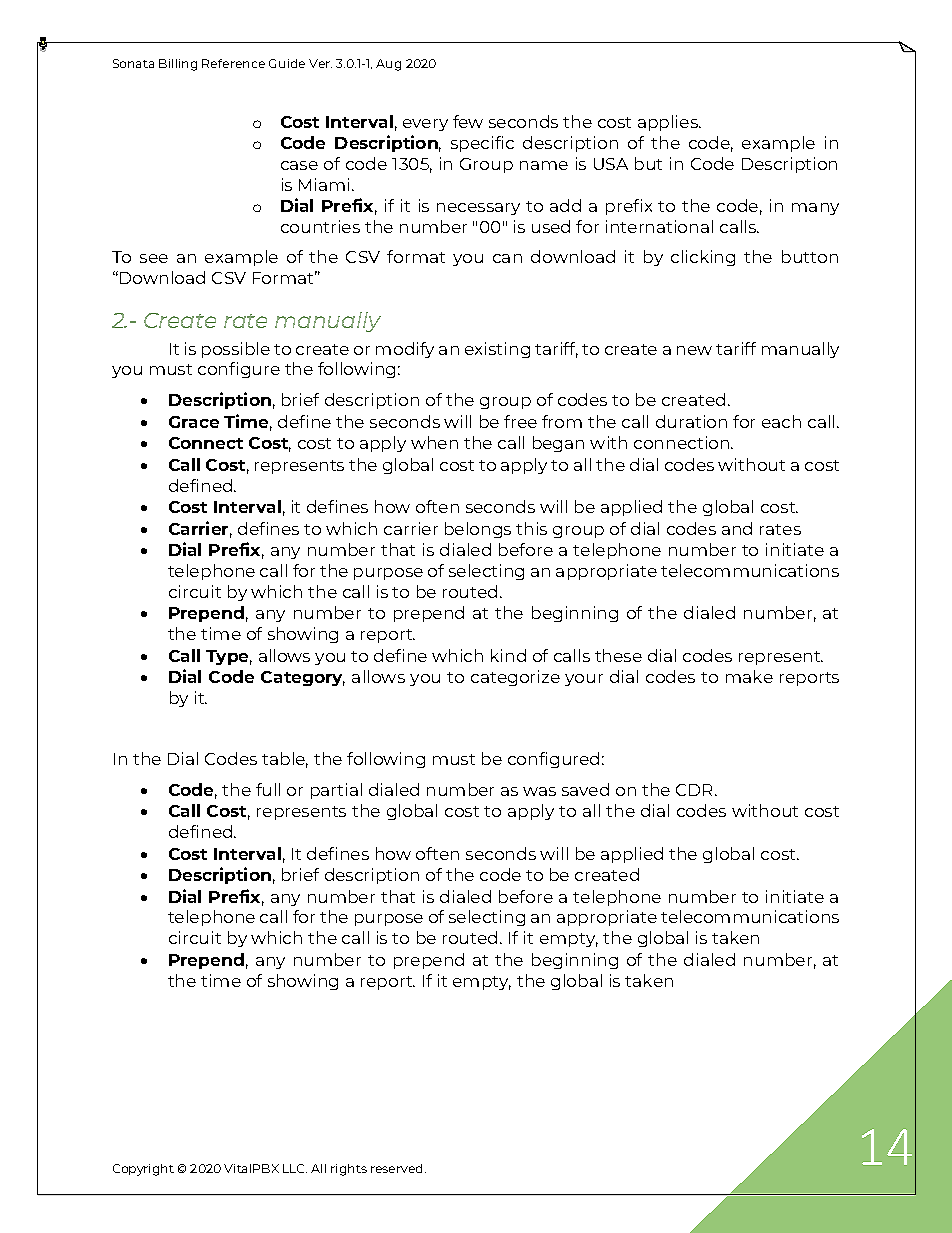  Describe the element at coordinates (749, 676) in the screenshot. I see `make` at that location.
